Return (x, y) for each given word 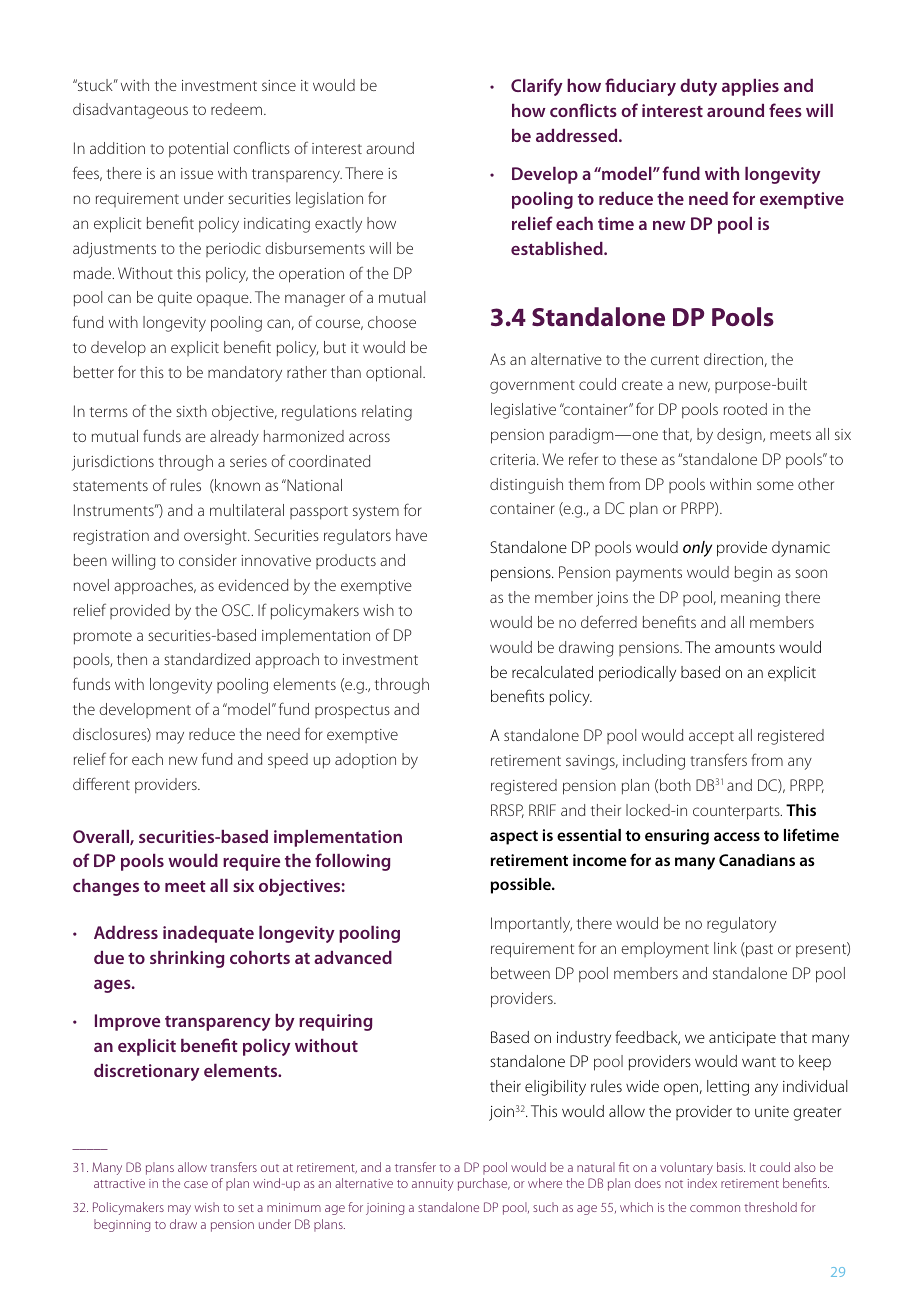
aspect (514, 837)
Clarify (537, 87)
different (101, 783)
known (236, 486)
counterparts (737, 813)
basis (731, 1167)
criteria (514, 459)
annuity (433, 1185)
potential (198, 150)
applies (750, 87)
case (196, 1184)
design (740, 436)
